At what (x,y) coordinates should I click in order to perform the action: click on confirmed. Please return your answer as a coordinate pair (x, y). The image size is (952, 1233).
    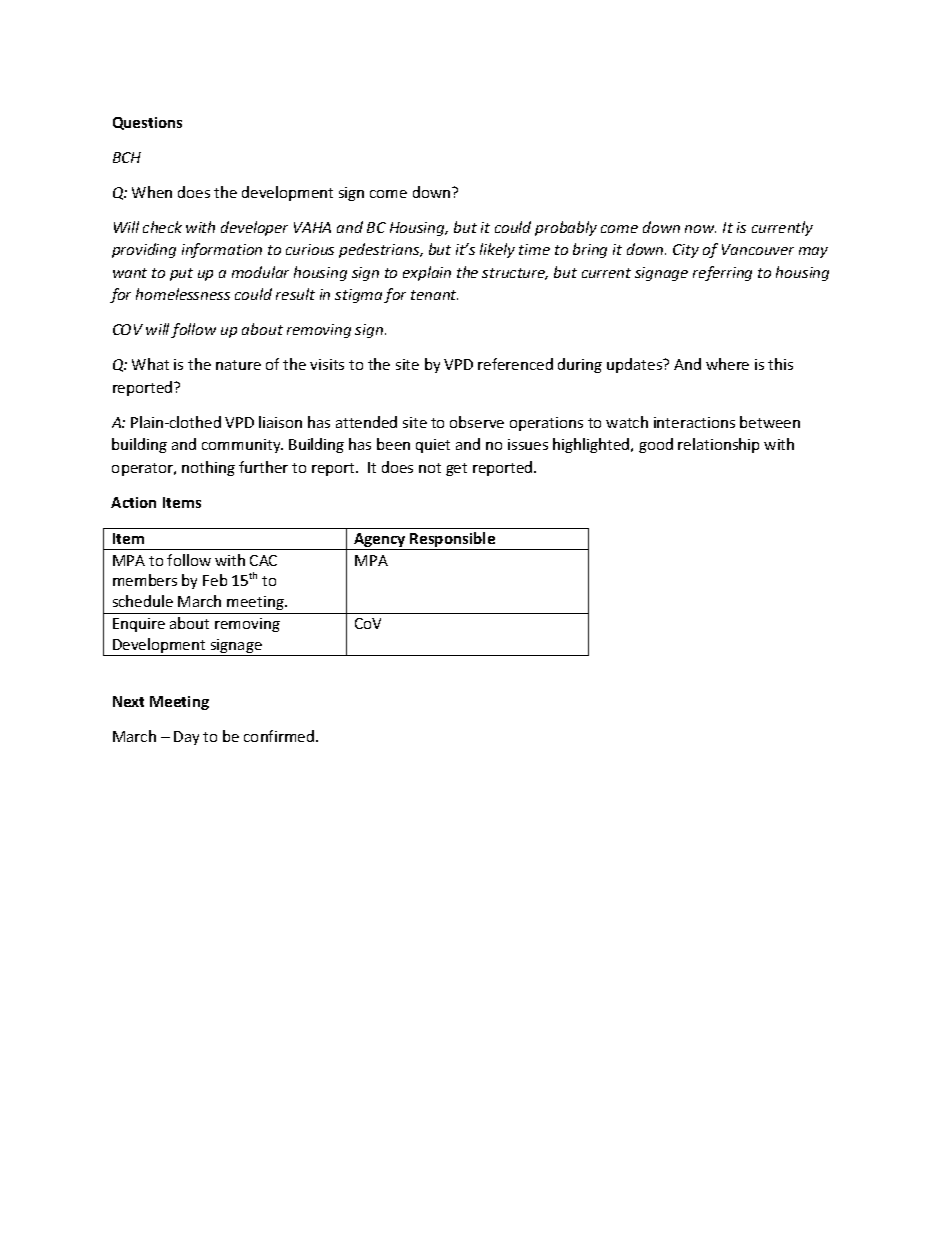
    Looking at the image, I should click on (280, 736).
